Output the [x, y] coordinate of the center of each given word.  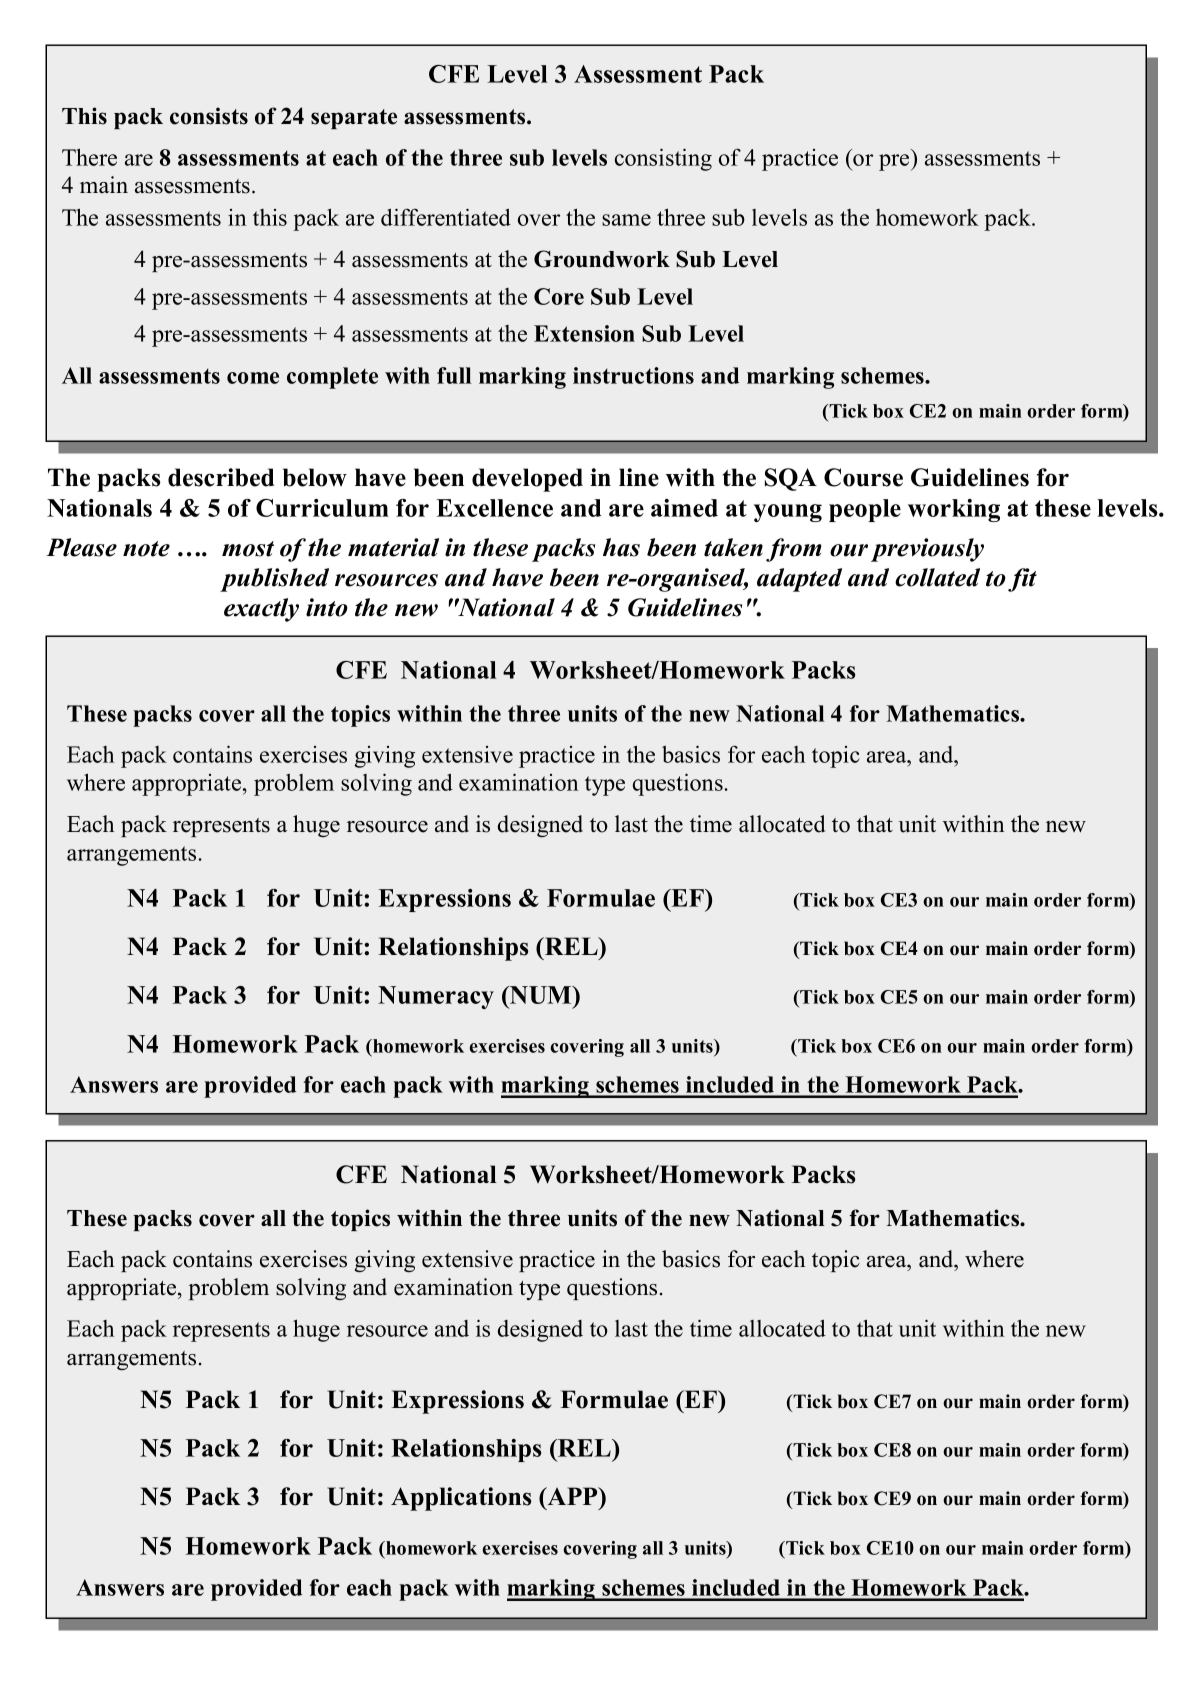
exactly [261, 610]
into [327, 607]
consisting [663, 159]
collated [937, 577]
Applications [461, 1499]
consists [209, 116]
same [626, 220]
